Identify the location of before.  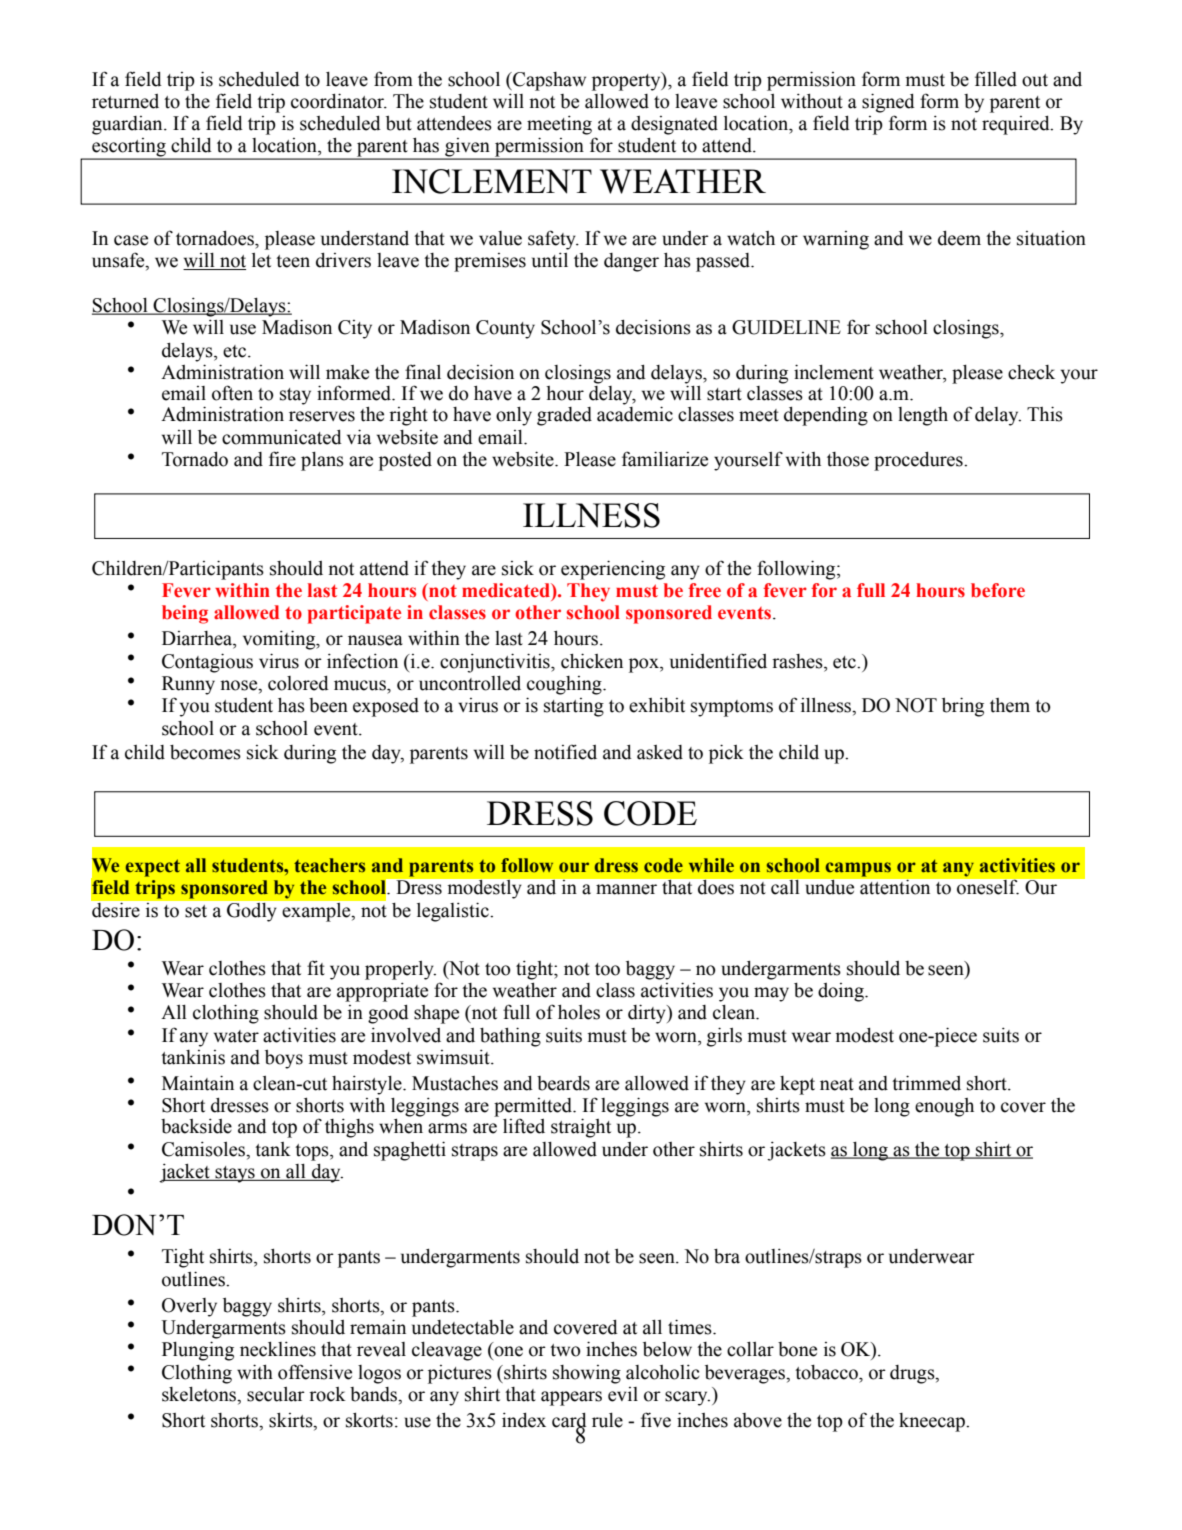
(998, 590).
